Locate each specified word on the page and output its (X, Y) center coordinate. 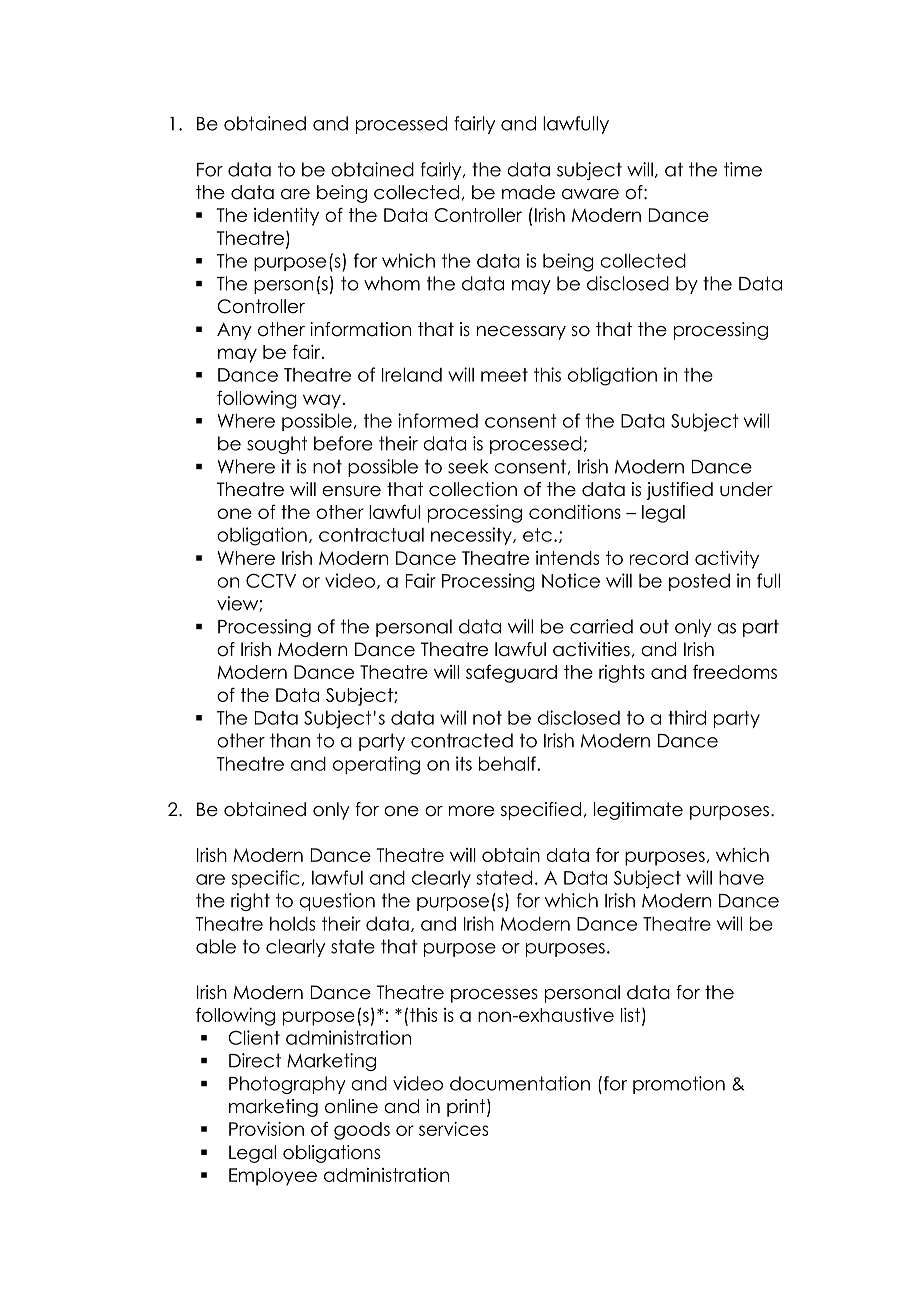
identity (286, 217)
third (687, 717)
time (743, 169)
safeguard (511, 673)
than (290, 740)
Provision (266, 1129)
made (528, 192)
